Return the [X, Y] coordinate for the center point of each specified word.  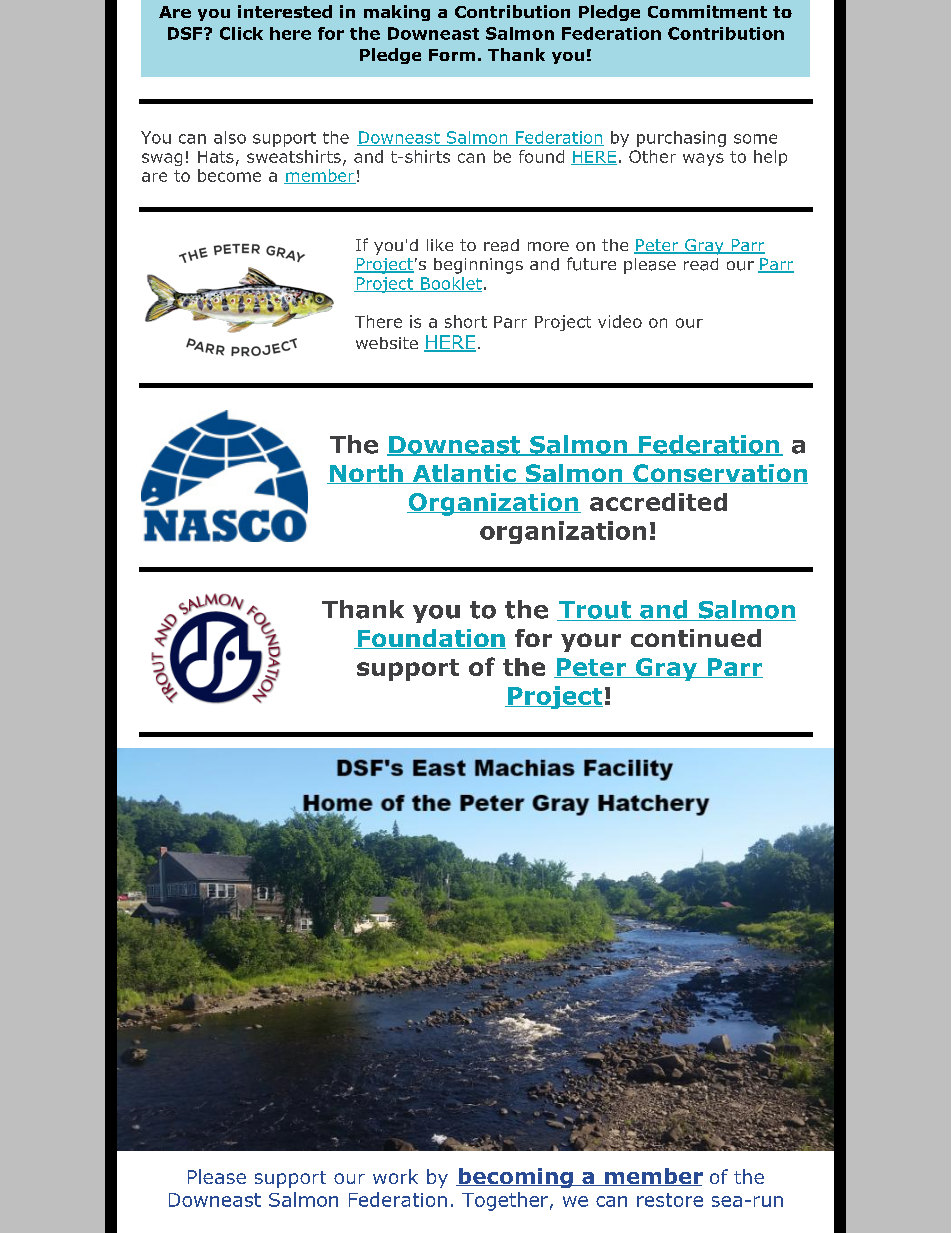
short [466, 321]
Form [452, 55]
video [620, 321]
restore [670, 1200]
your [591, 642]
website [387, 343]
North [366, 474]
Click [241, 33]
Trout [595, 611]
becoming [515, 1178]
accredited [658, 502]
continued [696, 638]
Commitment [707, 11]
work [395, 1176]
